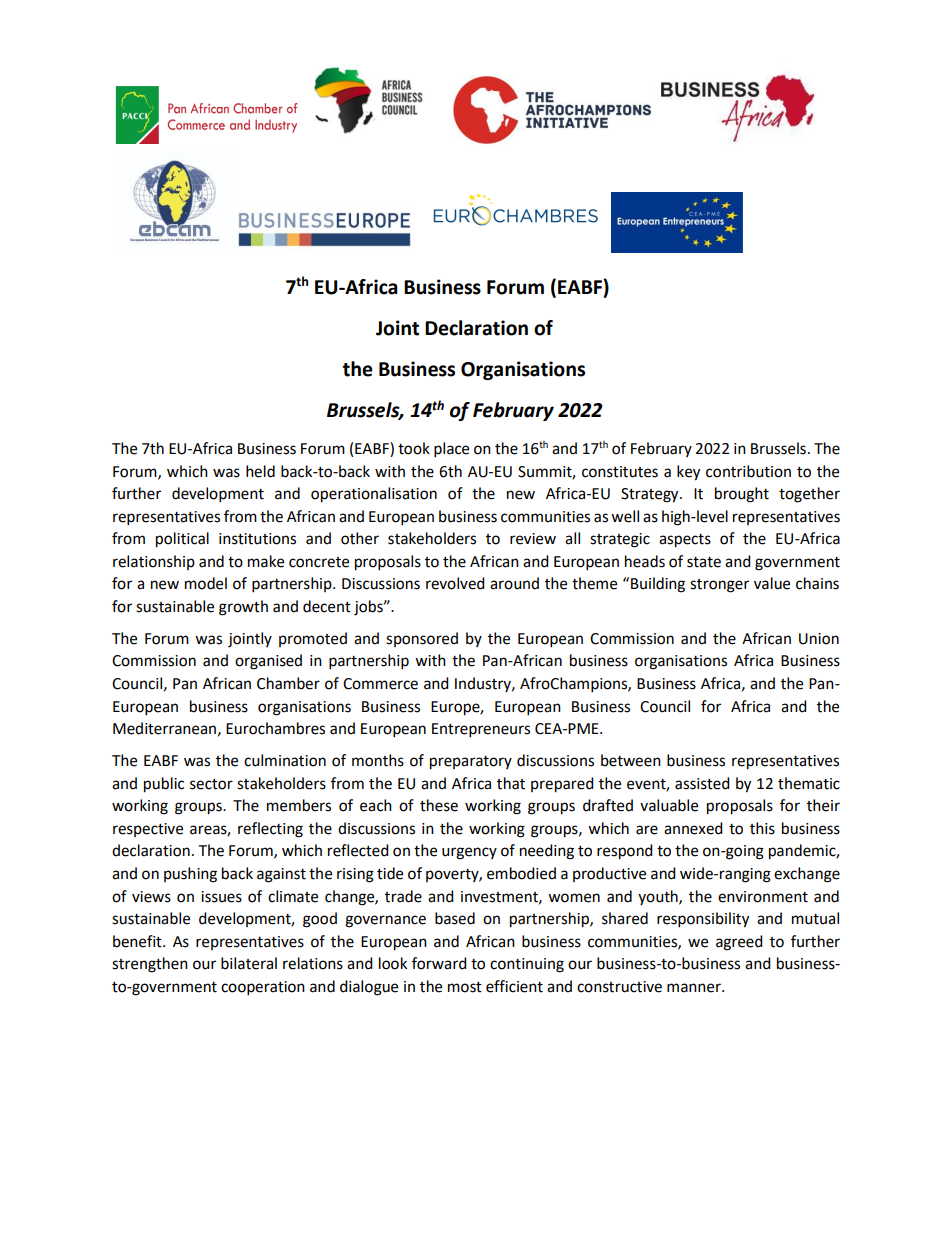  I want to click on urgency, so click(469, 853).
